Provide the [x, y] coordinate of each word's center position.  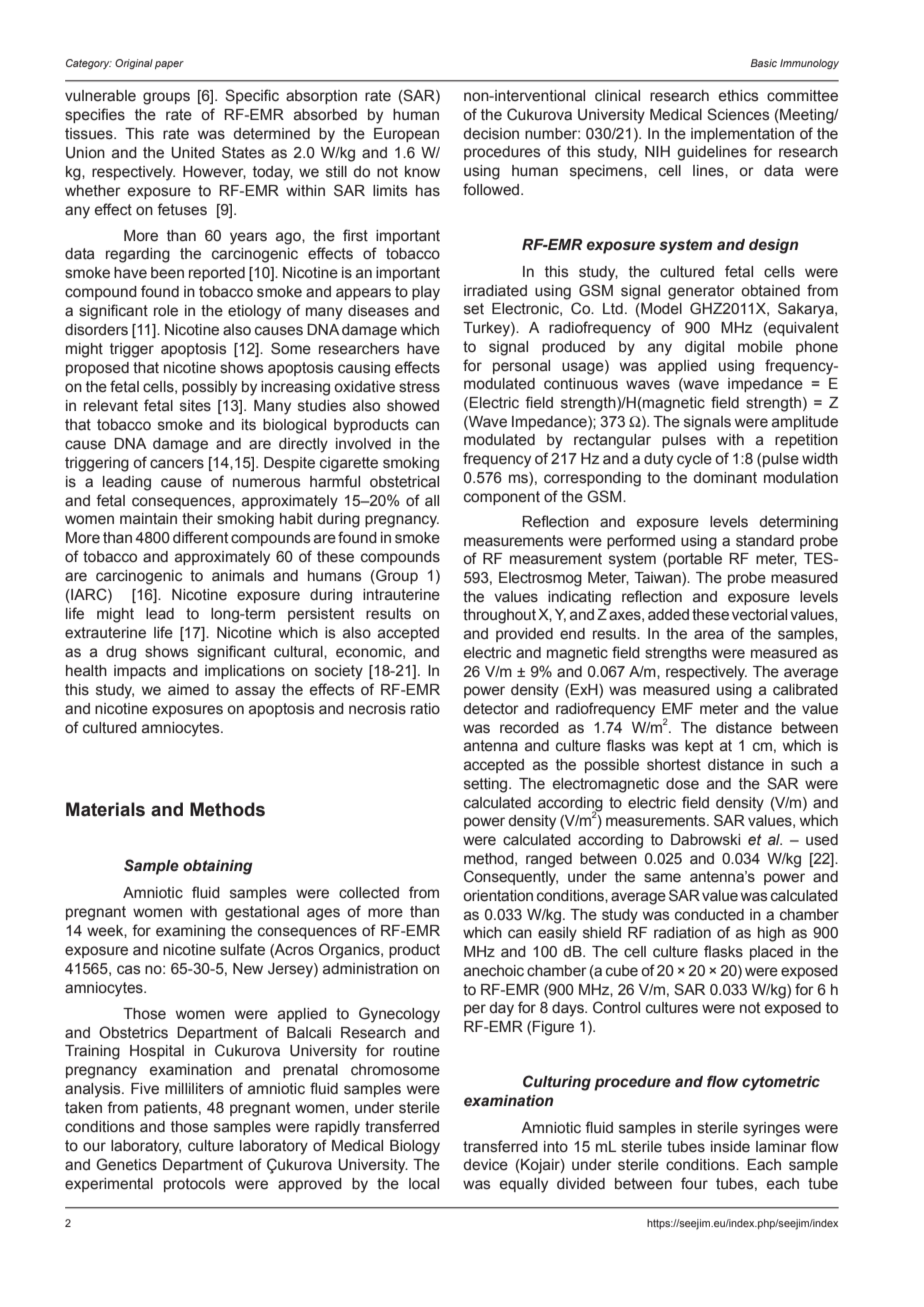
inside [730, 1147]
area [709, 635]
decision [491, 134]
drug [121, 653]
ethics [739, 96]
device [485, 1165]
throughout [499, 616]
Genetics [126, 1164]
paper [169, 65]
